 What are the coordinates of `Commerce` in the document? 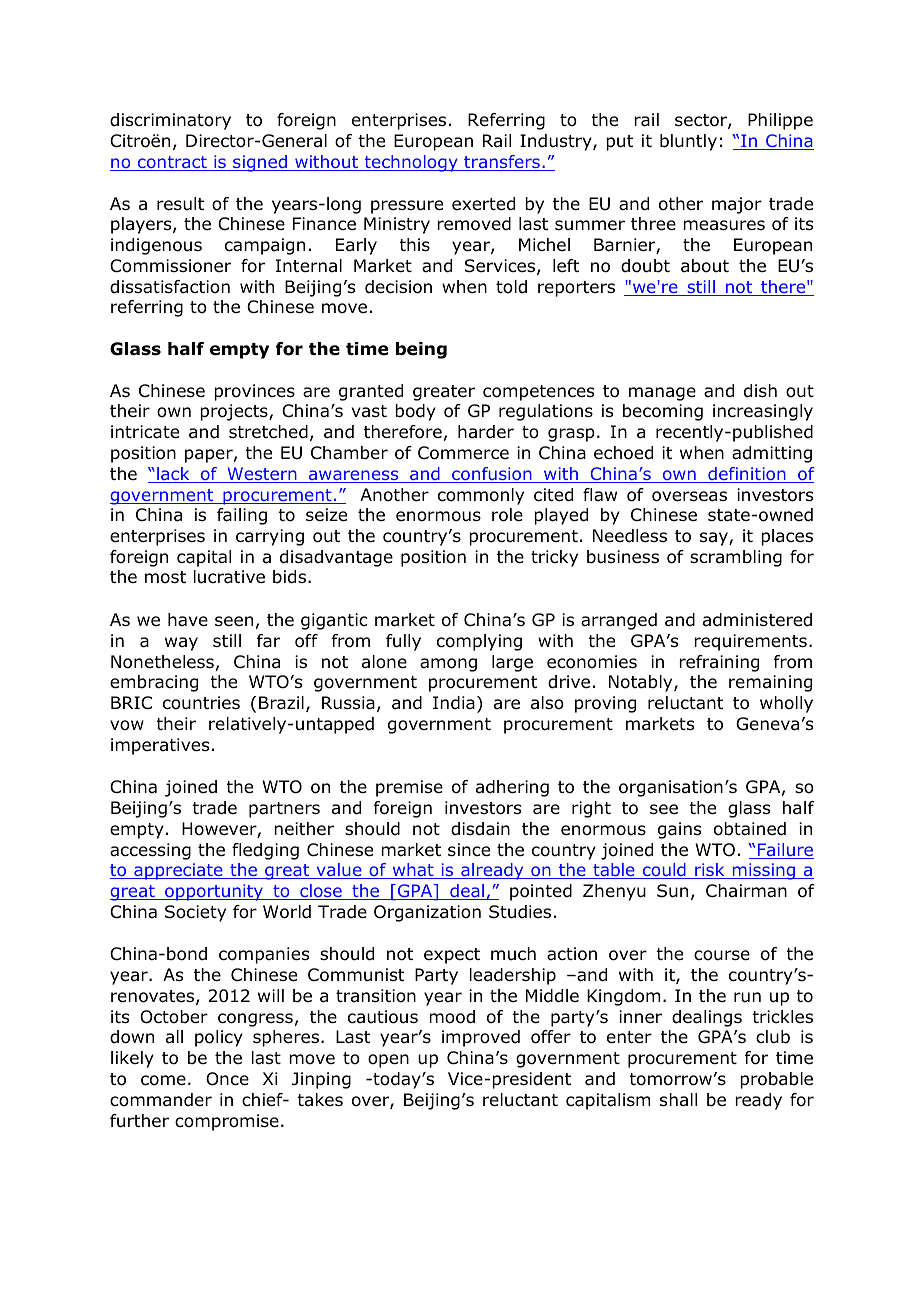 It's located at (463, 453).
